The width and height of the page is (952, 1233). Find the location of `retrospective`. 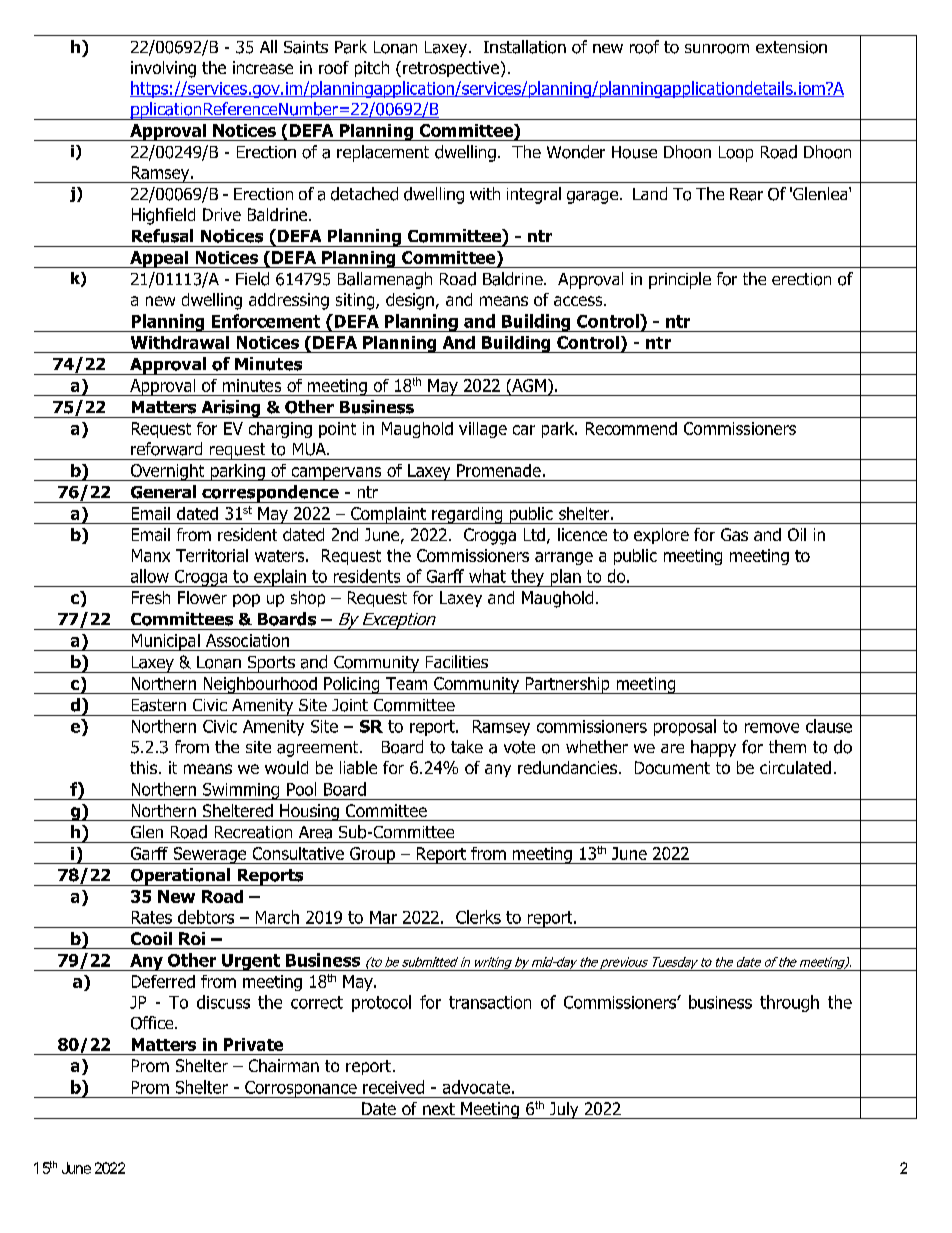

retrospective is located at coordinates (452, 69).
